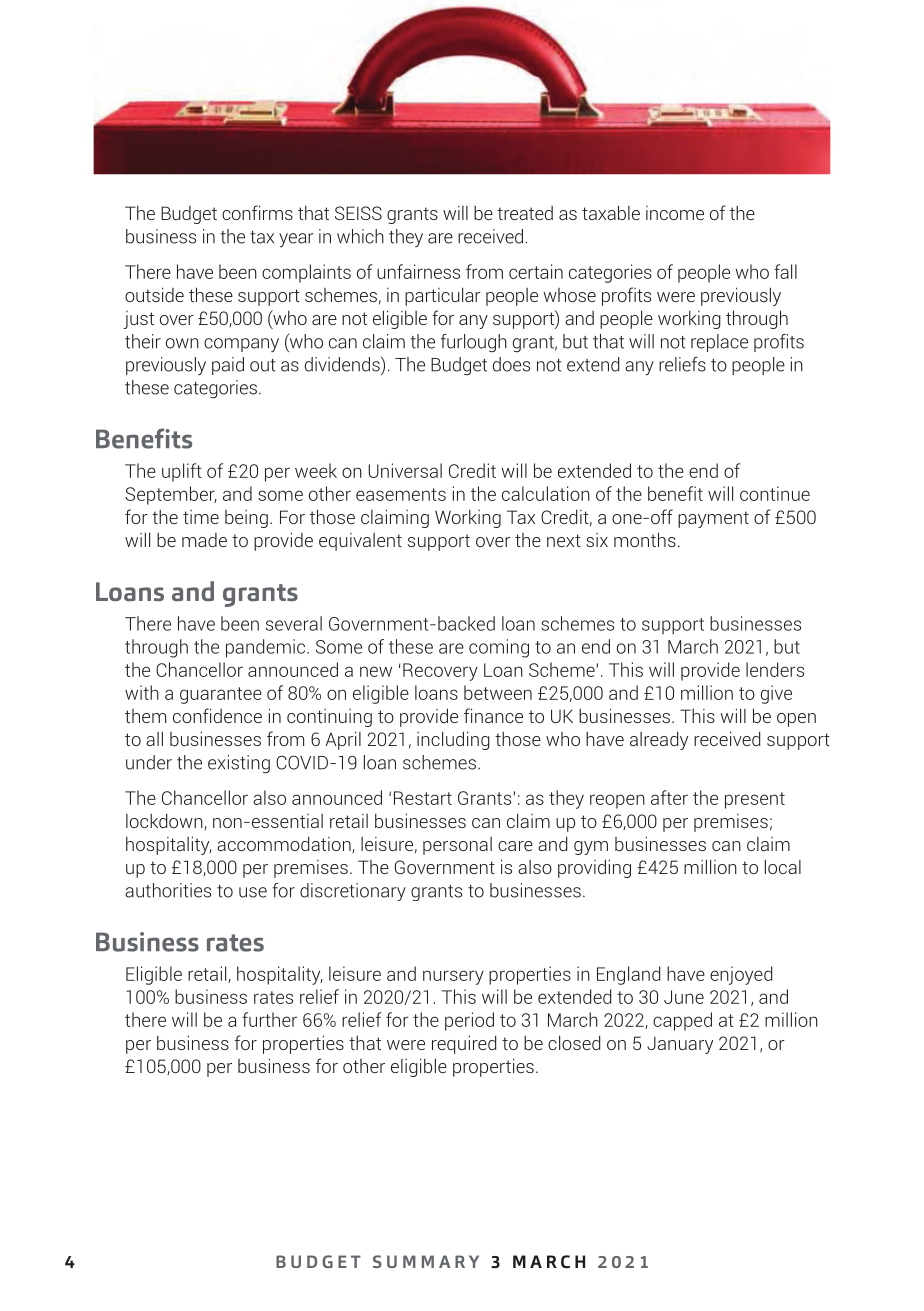 Image resolution: width=924 pixels, height=1311 pixels. What do you see at coordinates (239, 764) in the page?
I see `existing` at bounding box center [239, 764].
